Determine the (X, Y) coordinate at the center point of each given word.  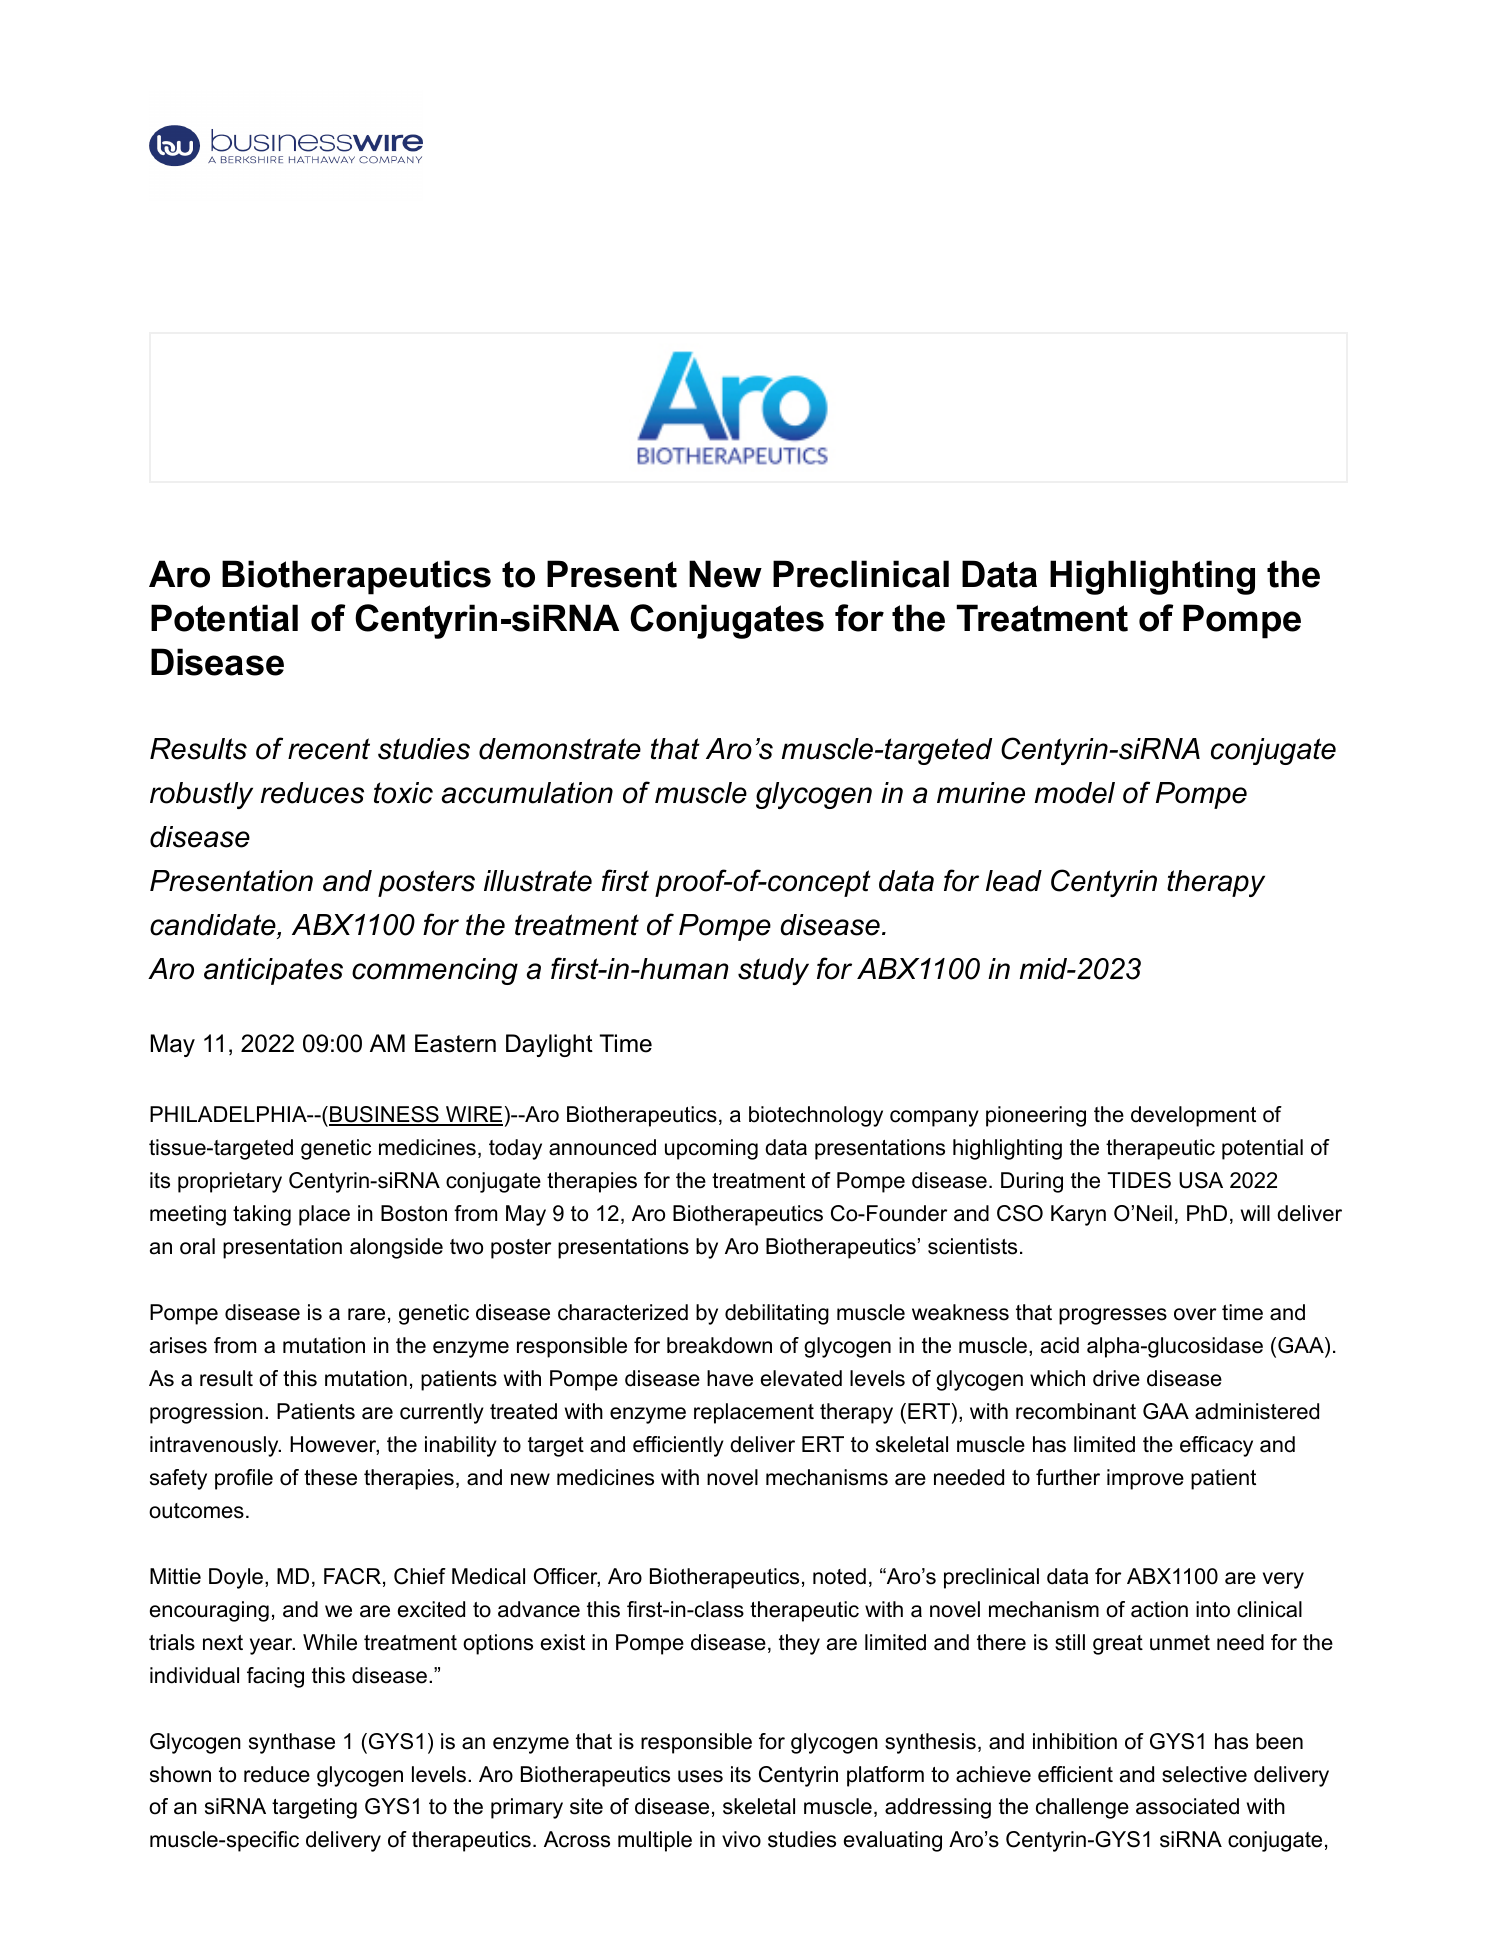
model (1075, 793)
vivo (741, 1839)
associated (1187, 1806)
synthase (292, 1743)
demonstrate (560, 749)
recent (329, 749)
